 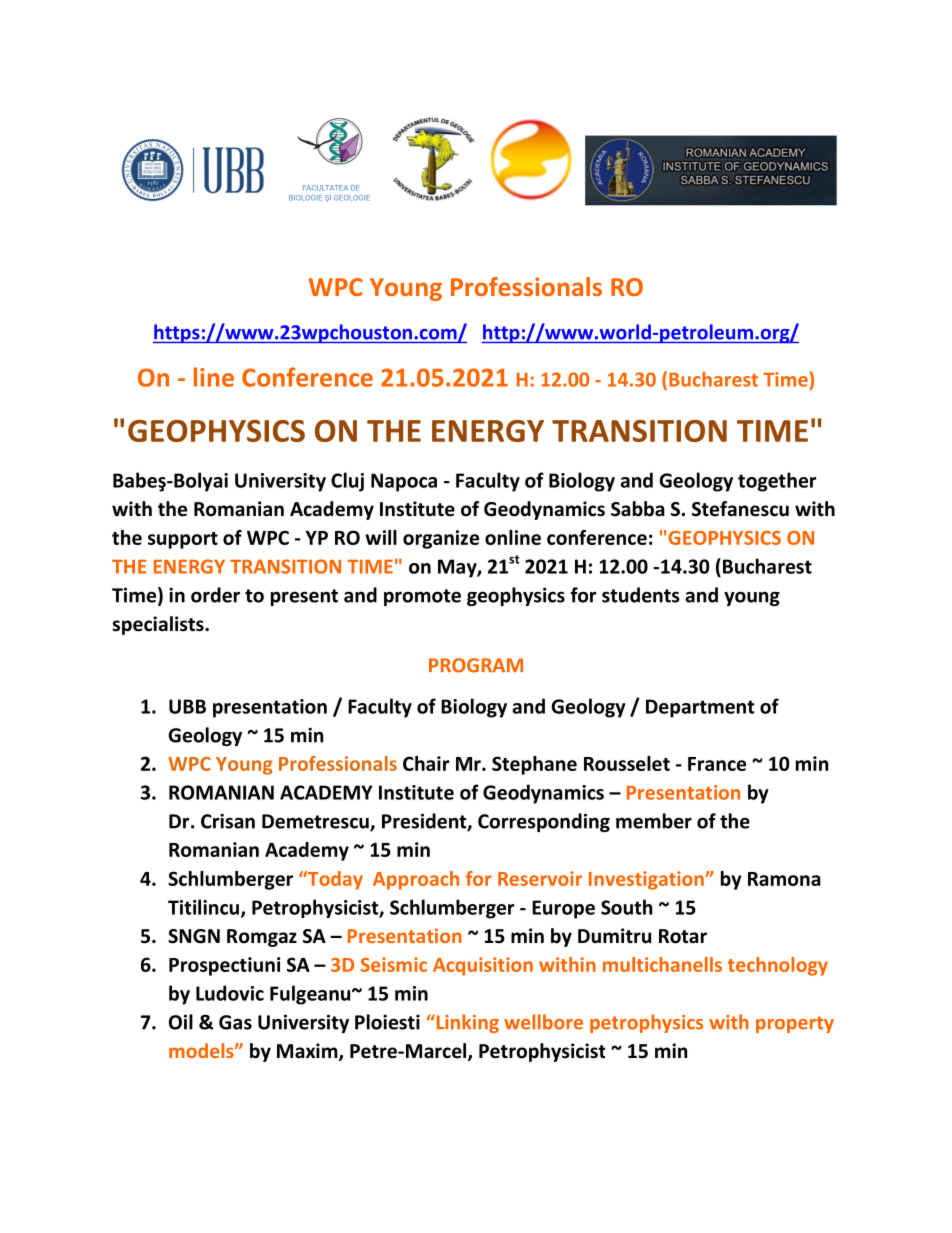 I want to click on Chair, so click(x=426, y=763).
